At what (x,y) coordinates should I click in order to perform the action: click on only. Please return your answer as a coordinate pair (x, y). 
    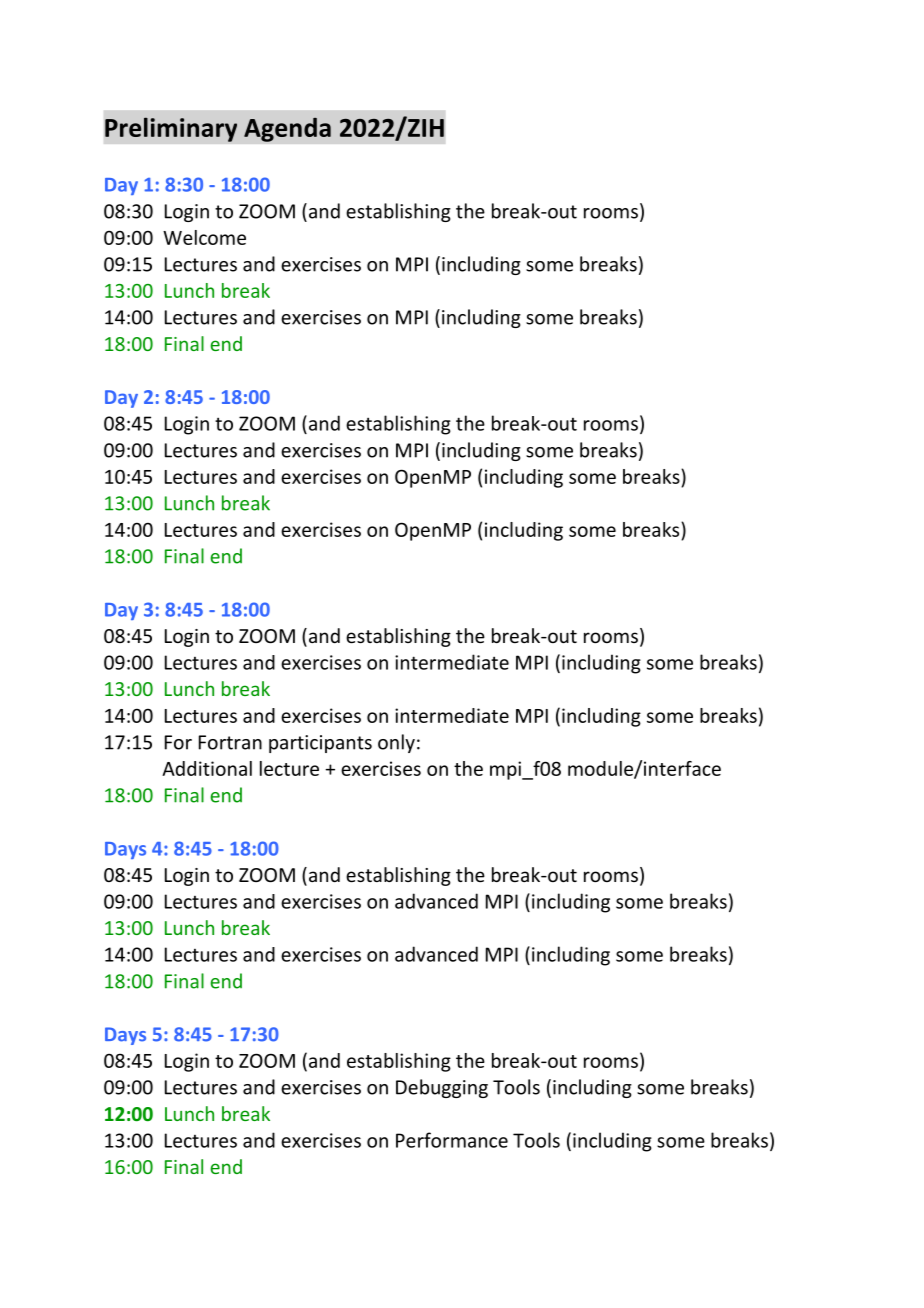
    Looking at the image, I should click on (396, 743).
